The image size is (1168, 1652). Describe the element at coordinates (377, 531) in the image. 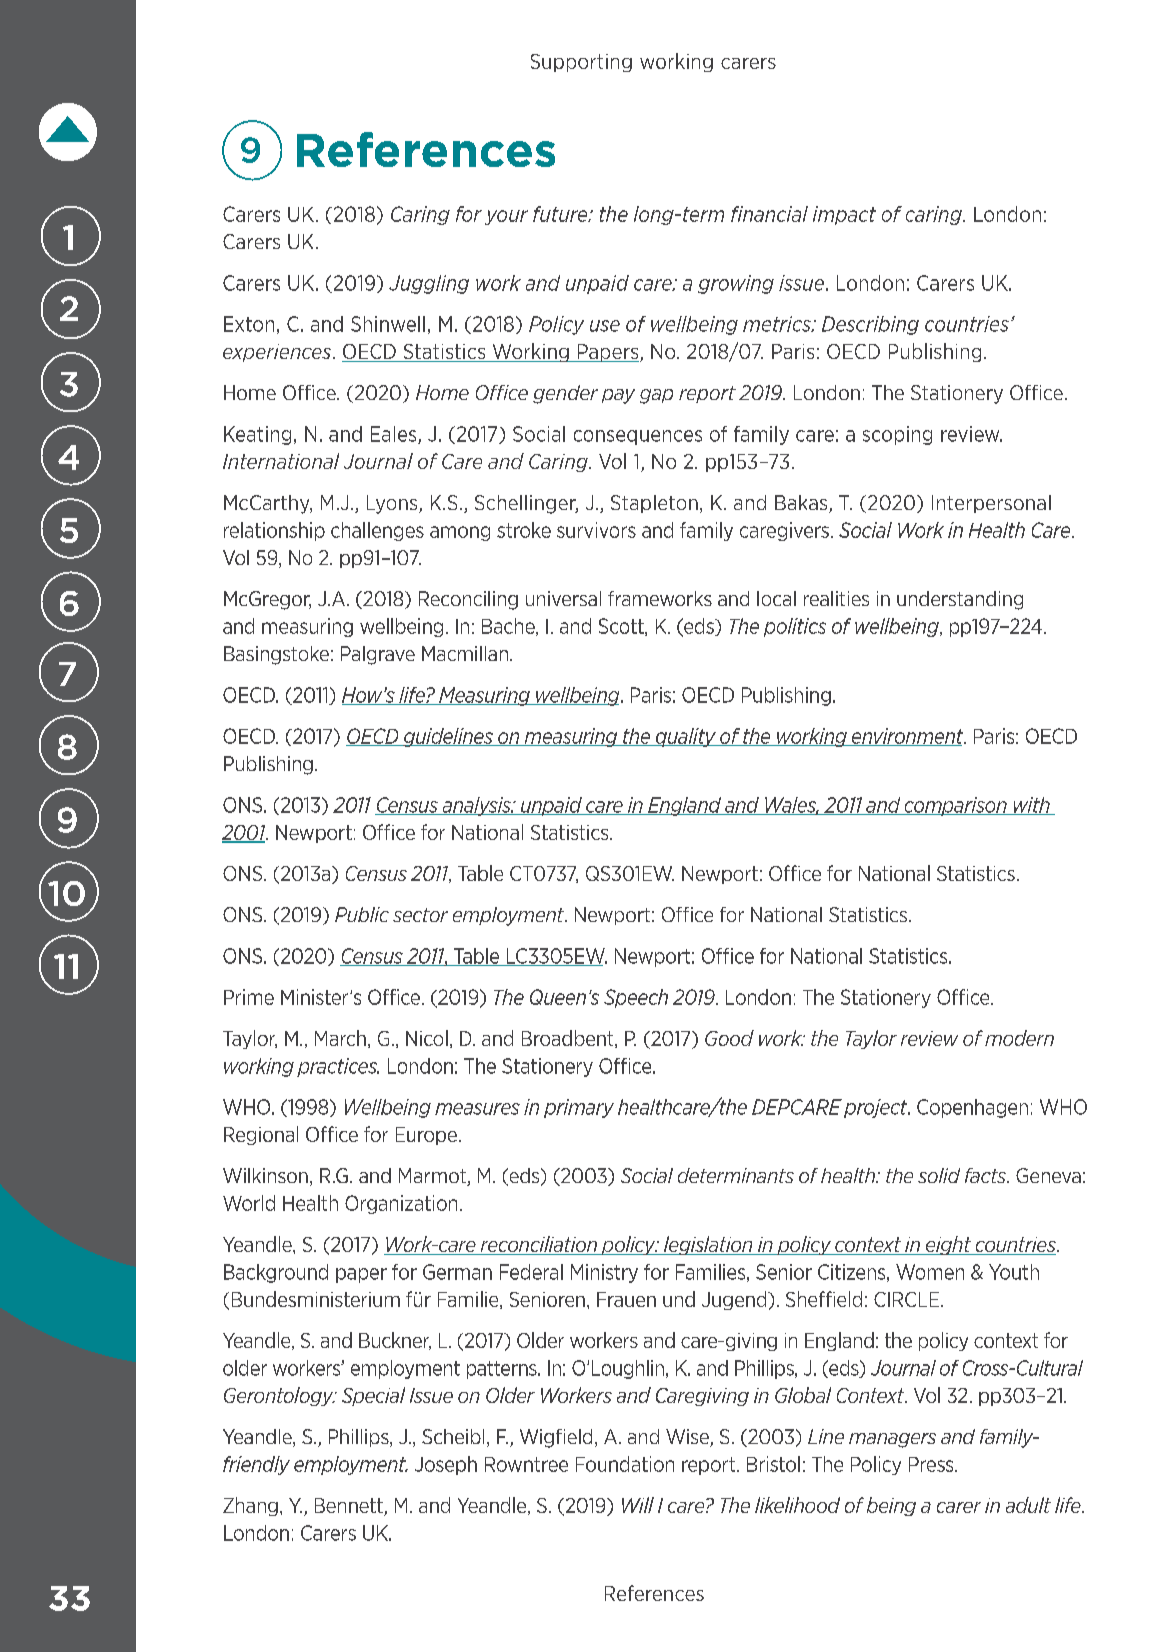

I see `challenges` at that location.
